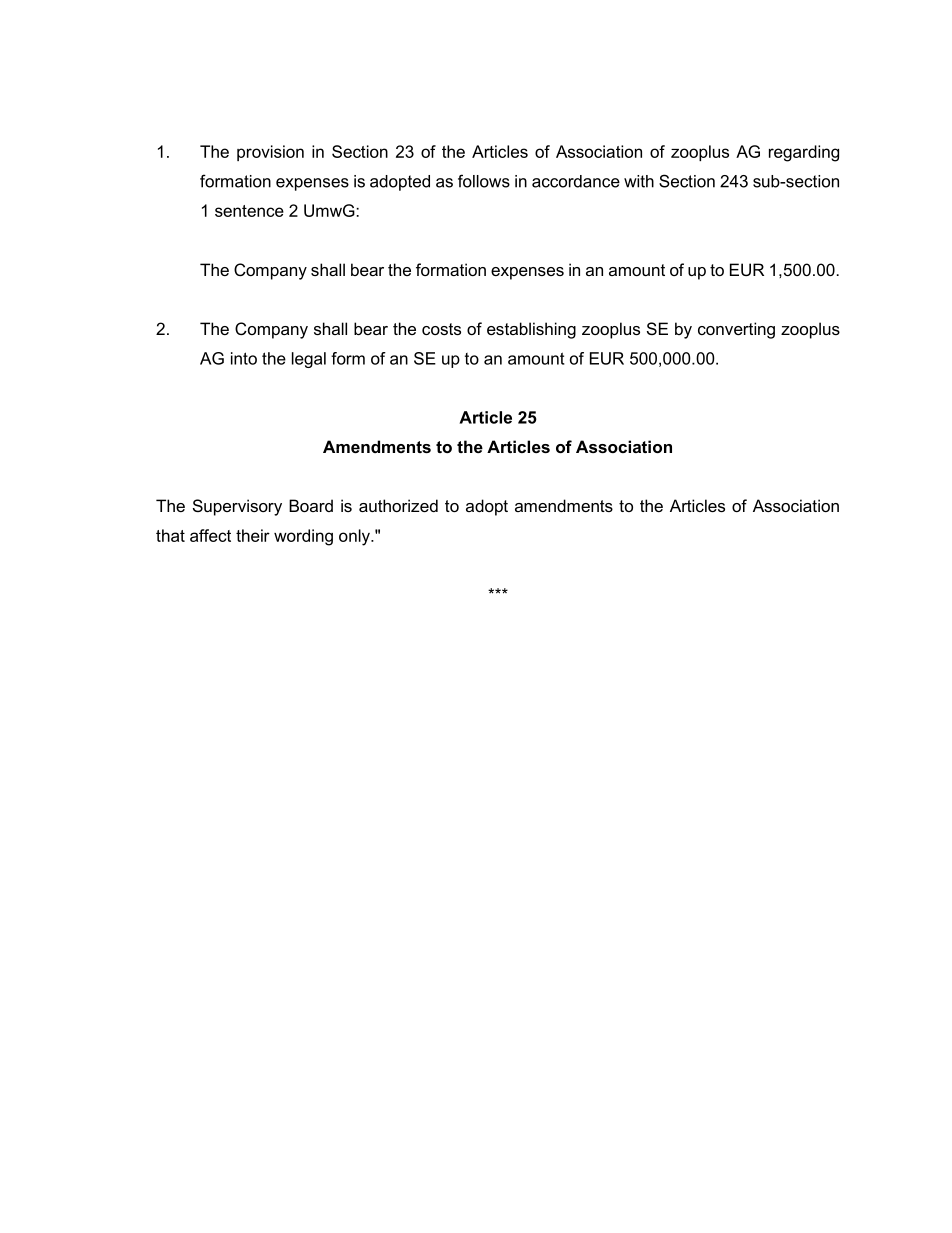  Describe the element at coordinates (253, 535) in the screenshot. I see `their` at that location.
